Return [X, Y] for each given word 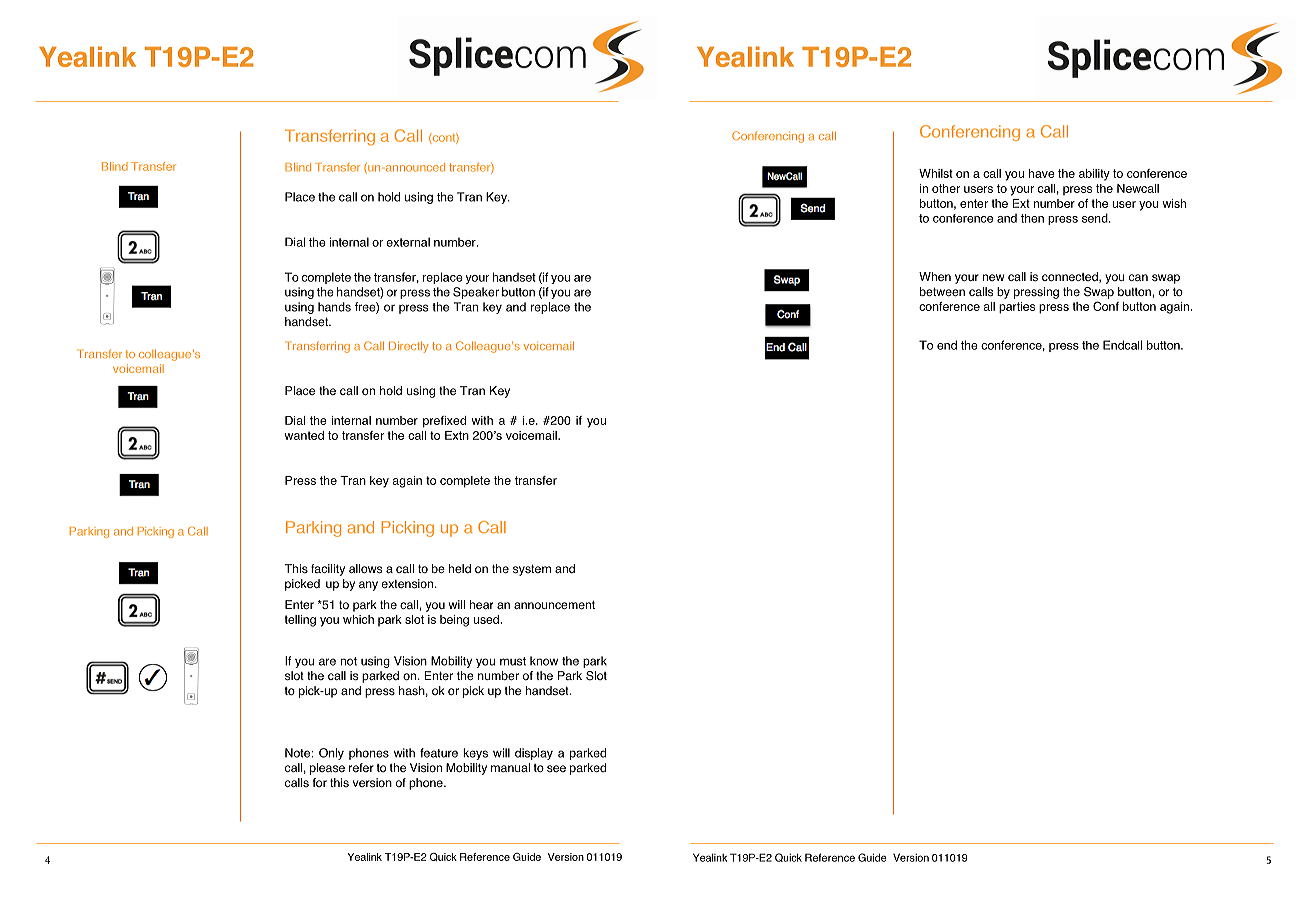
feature [439, 753]
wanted [304, 435]
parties [1017, 308]
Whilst [936, 173]
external [408, 242]
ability [1094, 175]
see [556, 769]
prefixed [444, 422]
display [534, 754]
